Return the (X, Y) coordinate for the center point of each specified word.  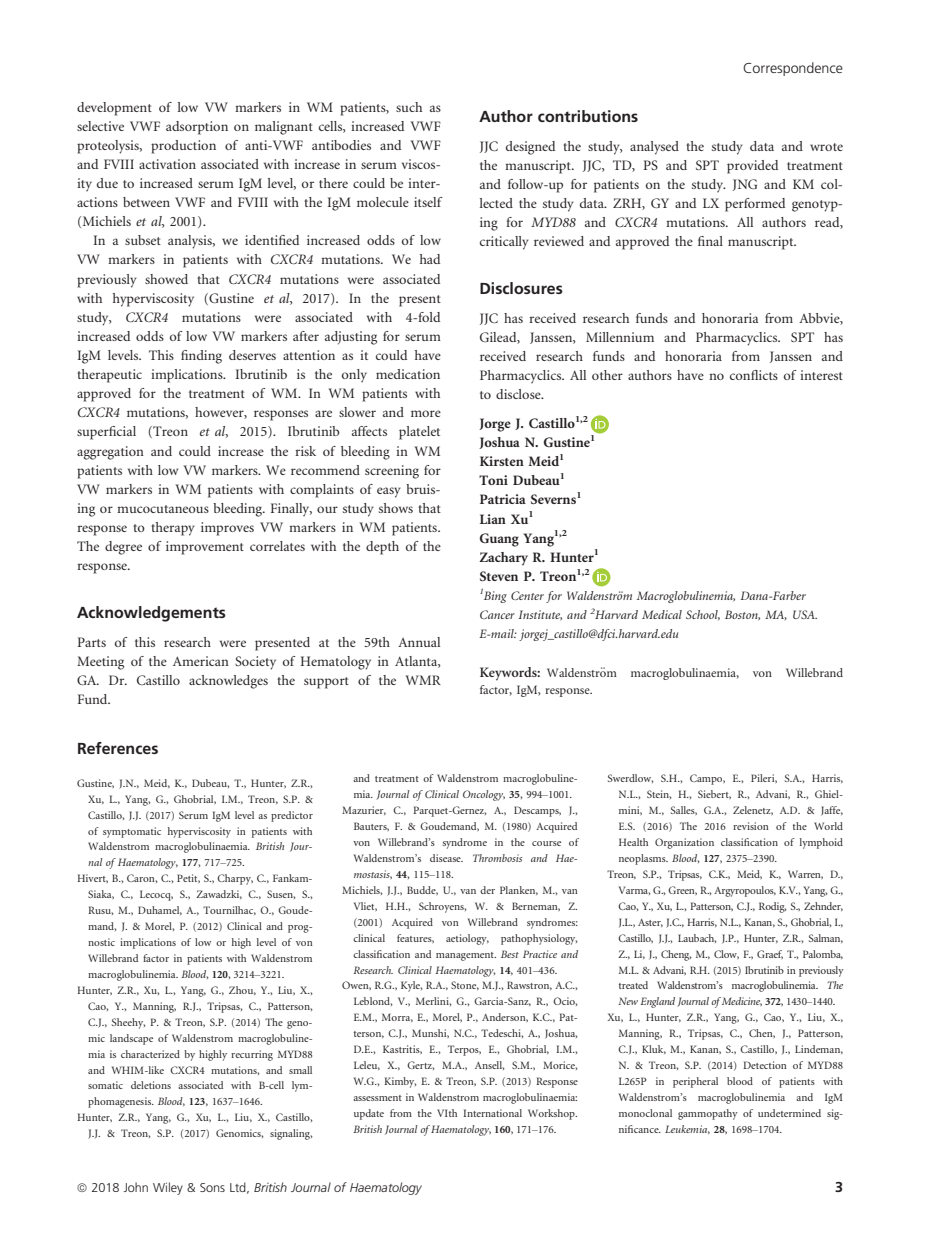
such (409, 107)
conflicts (754, 375)
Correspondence (793, 69)
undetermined (789, 1113)
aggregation (110, 453)
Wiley (168, 1188)
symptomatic (132, 832)
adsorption (197, 128)
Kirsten (502, 461)
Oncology (484, 795)
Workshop (552, 1114)
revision (751, 826)
